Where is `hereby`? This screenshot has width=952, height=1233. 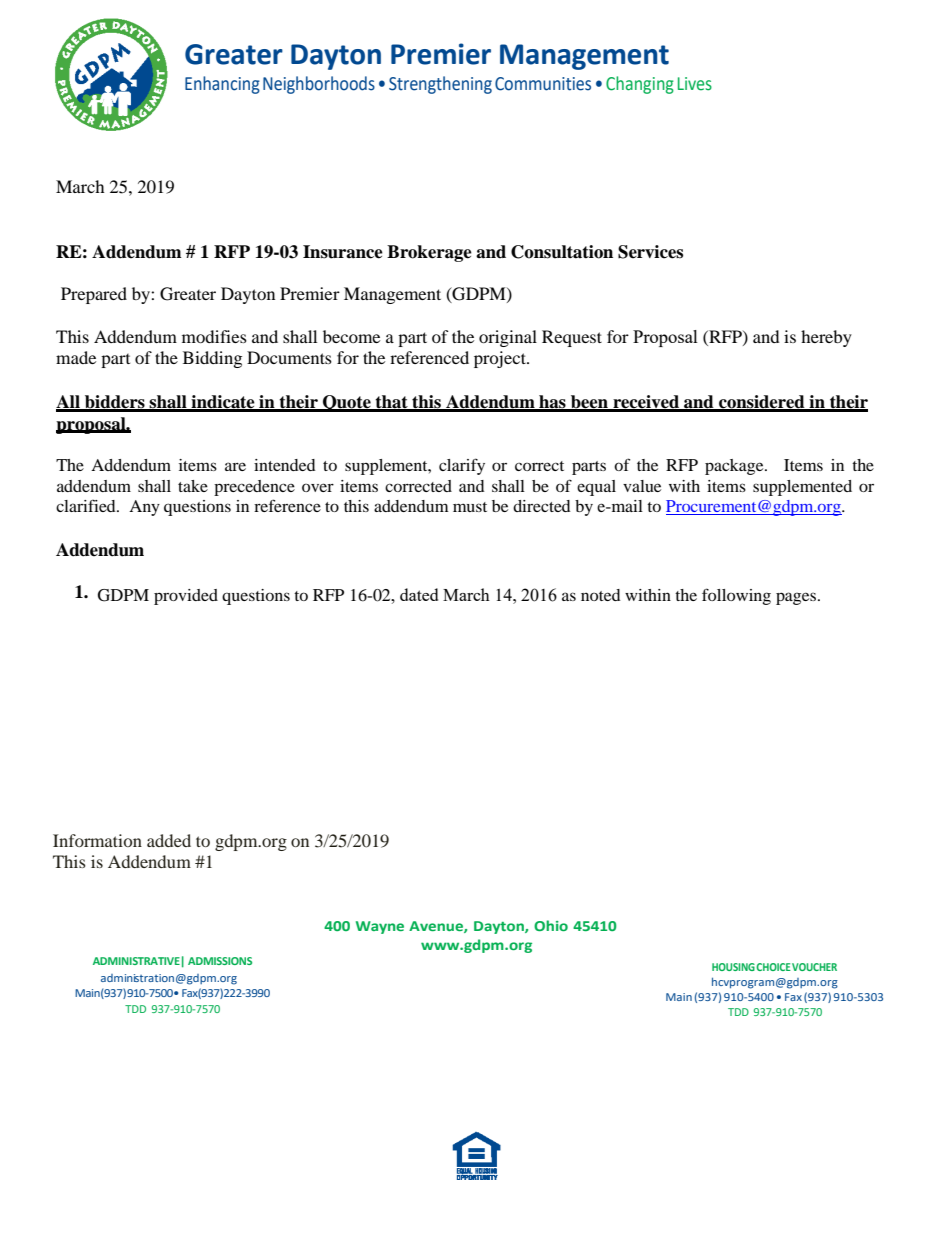
hereby is located at coordinates (826, 338).
